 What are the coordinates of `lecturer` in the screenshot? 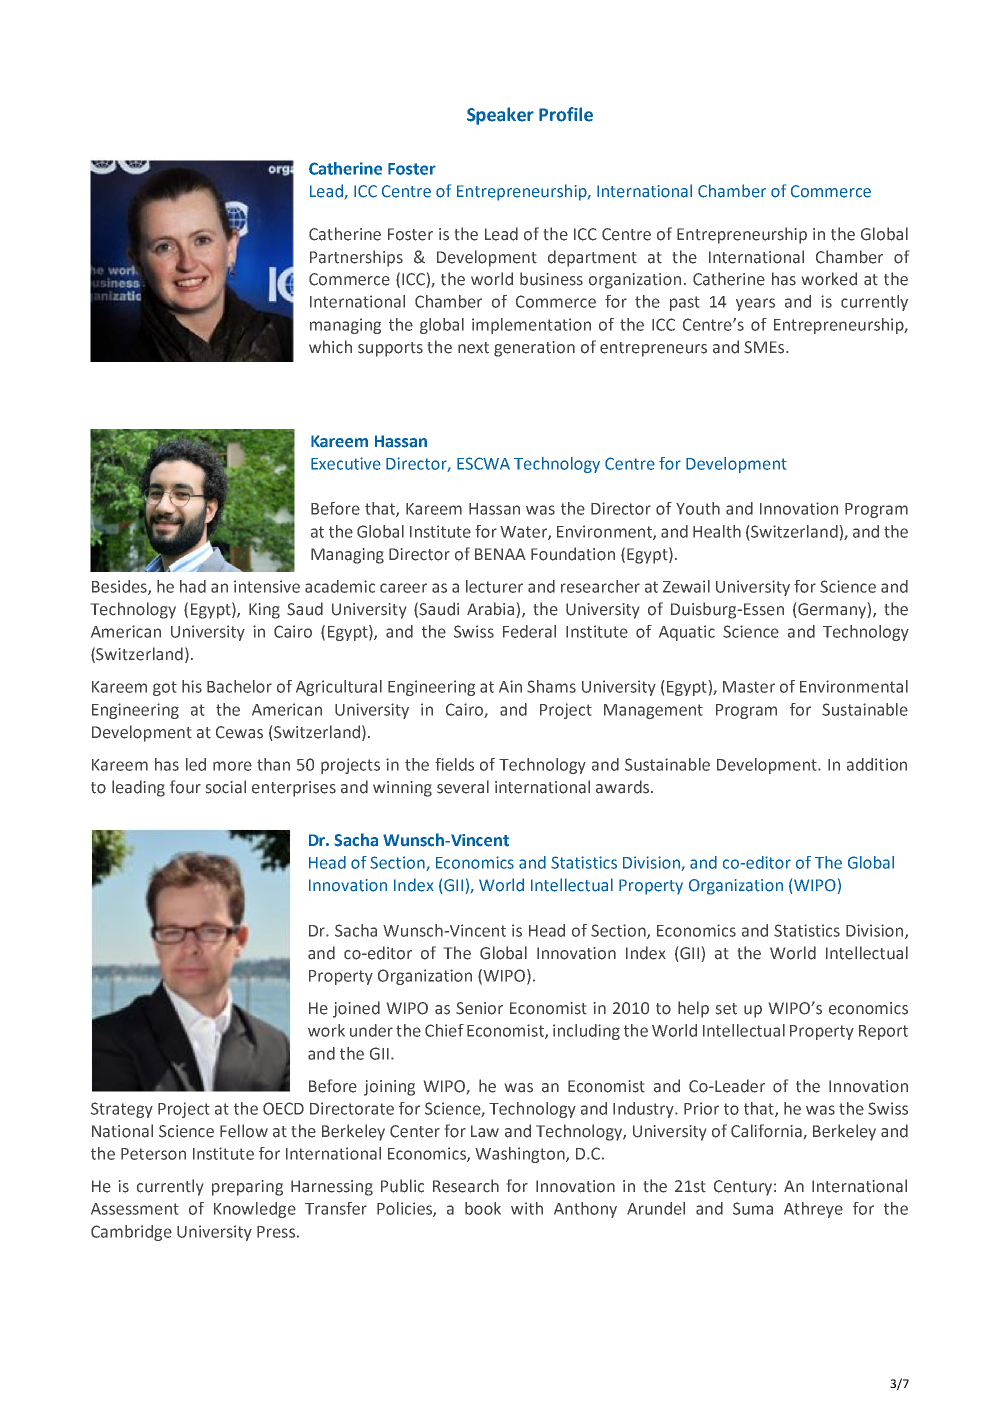 It's located at (494, 586).
